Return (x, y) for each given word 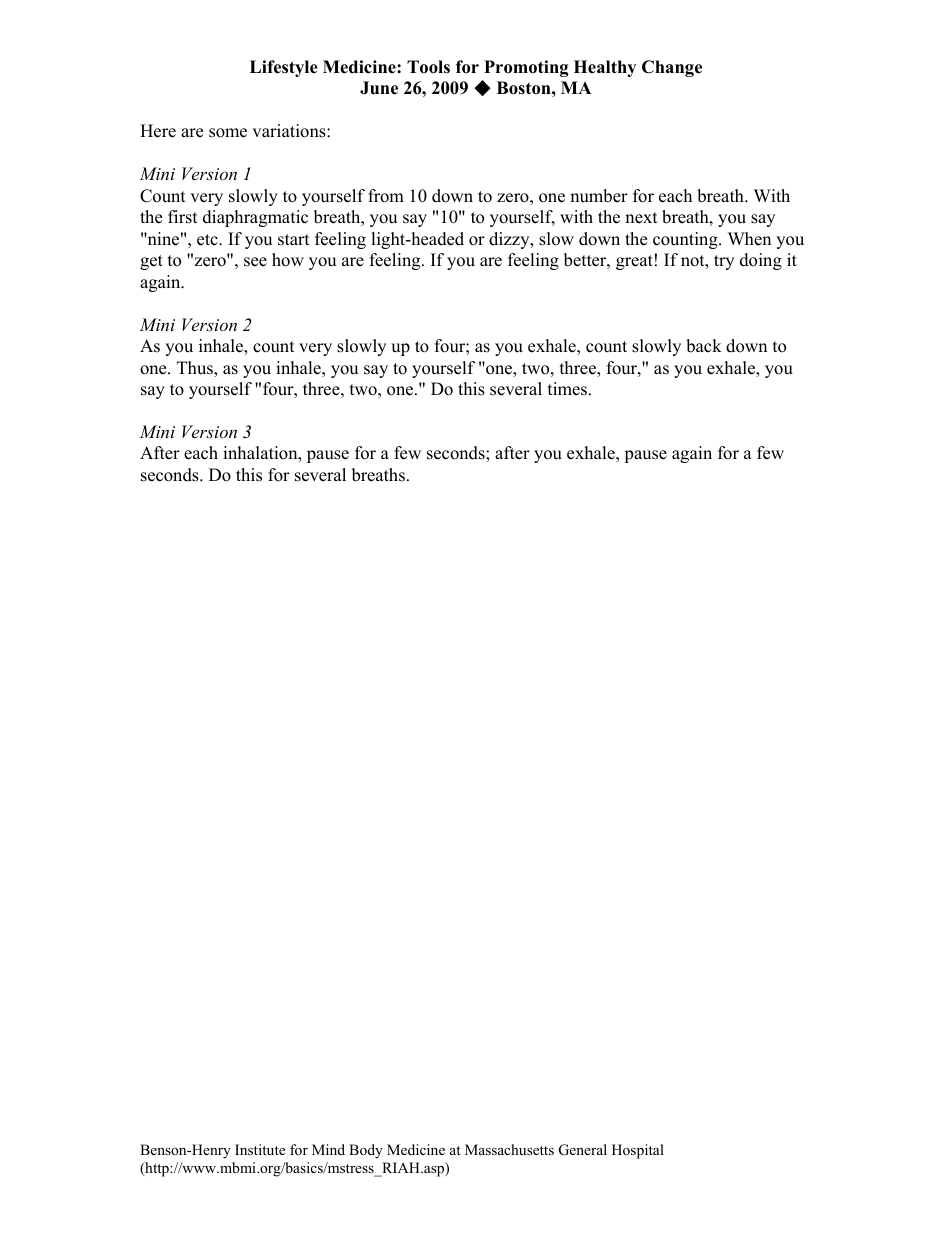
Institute (260, 1149)
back (704, 346)
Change (672, 68)
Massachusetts (509, 1149)
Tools (428, 67)
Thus (196, 369)
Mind (328, 1149)
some (228, 133)
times (567, 389)
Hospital (638, 1151)
